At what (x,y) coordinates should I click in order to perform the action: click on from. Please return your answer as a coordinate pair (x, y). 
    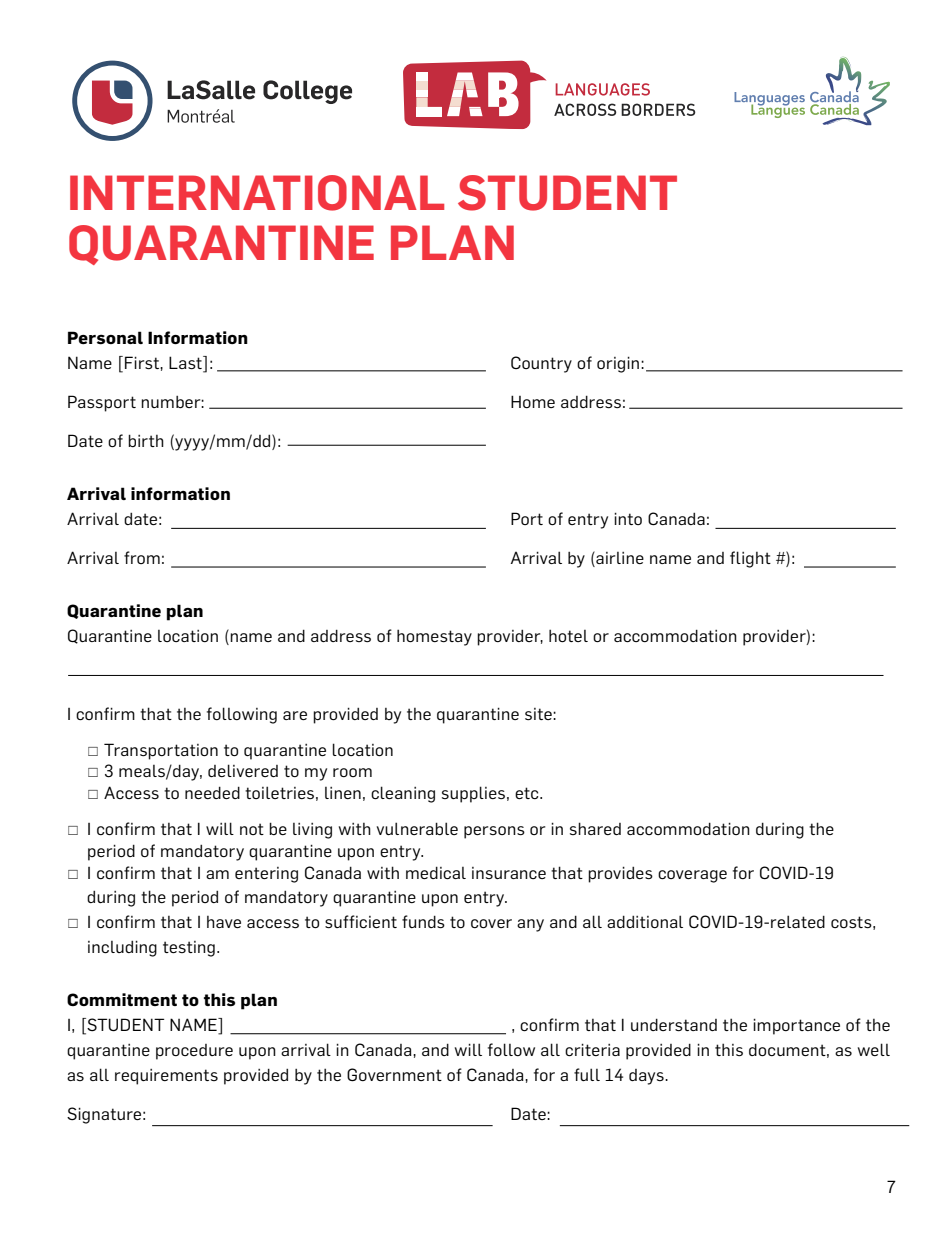
    Looking at the image, I should click on (142, 557).
